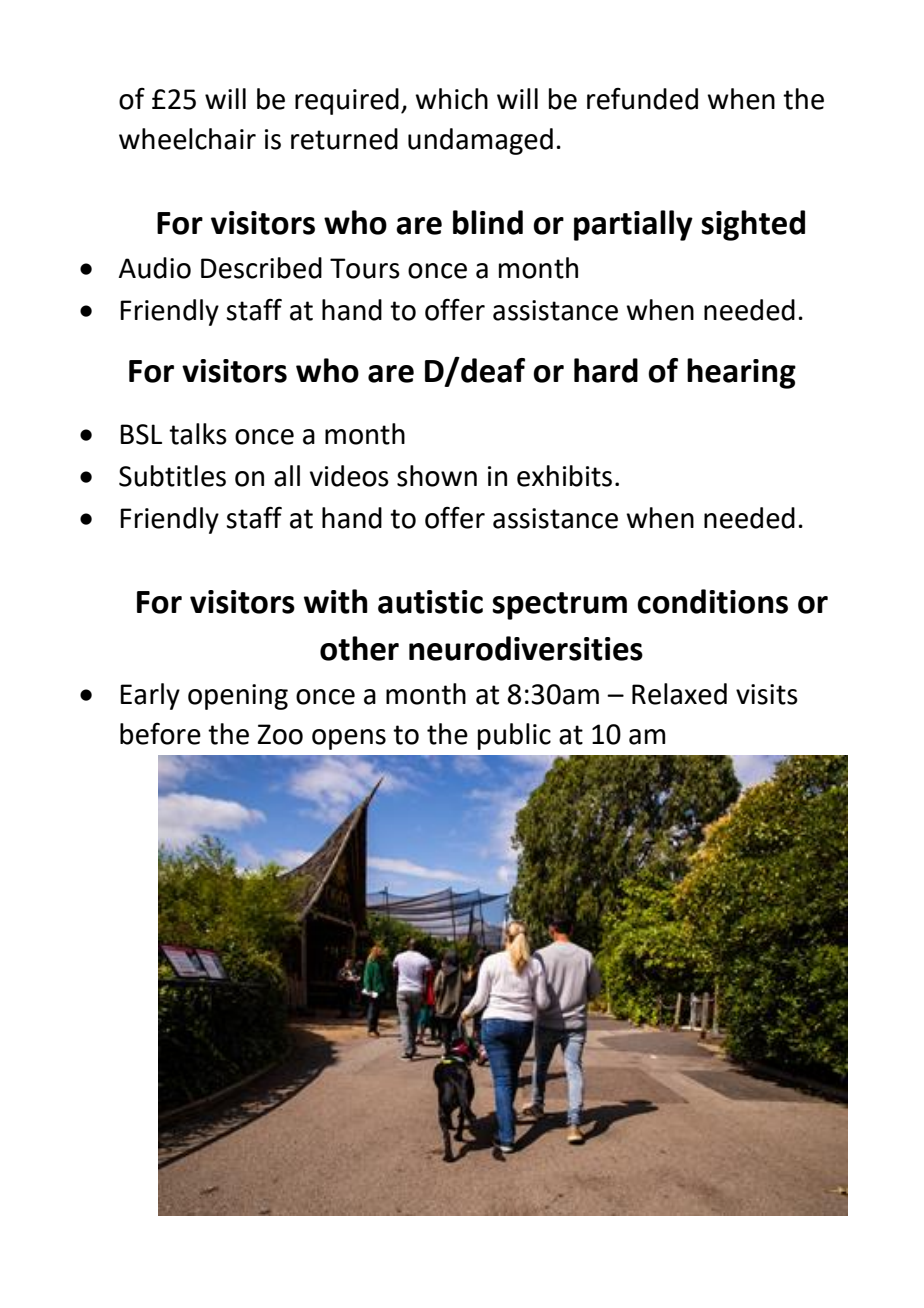  What do you see at coordinates (198, 434) in the page?
I see `talks` at bounding box center [198, 434].
